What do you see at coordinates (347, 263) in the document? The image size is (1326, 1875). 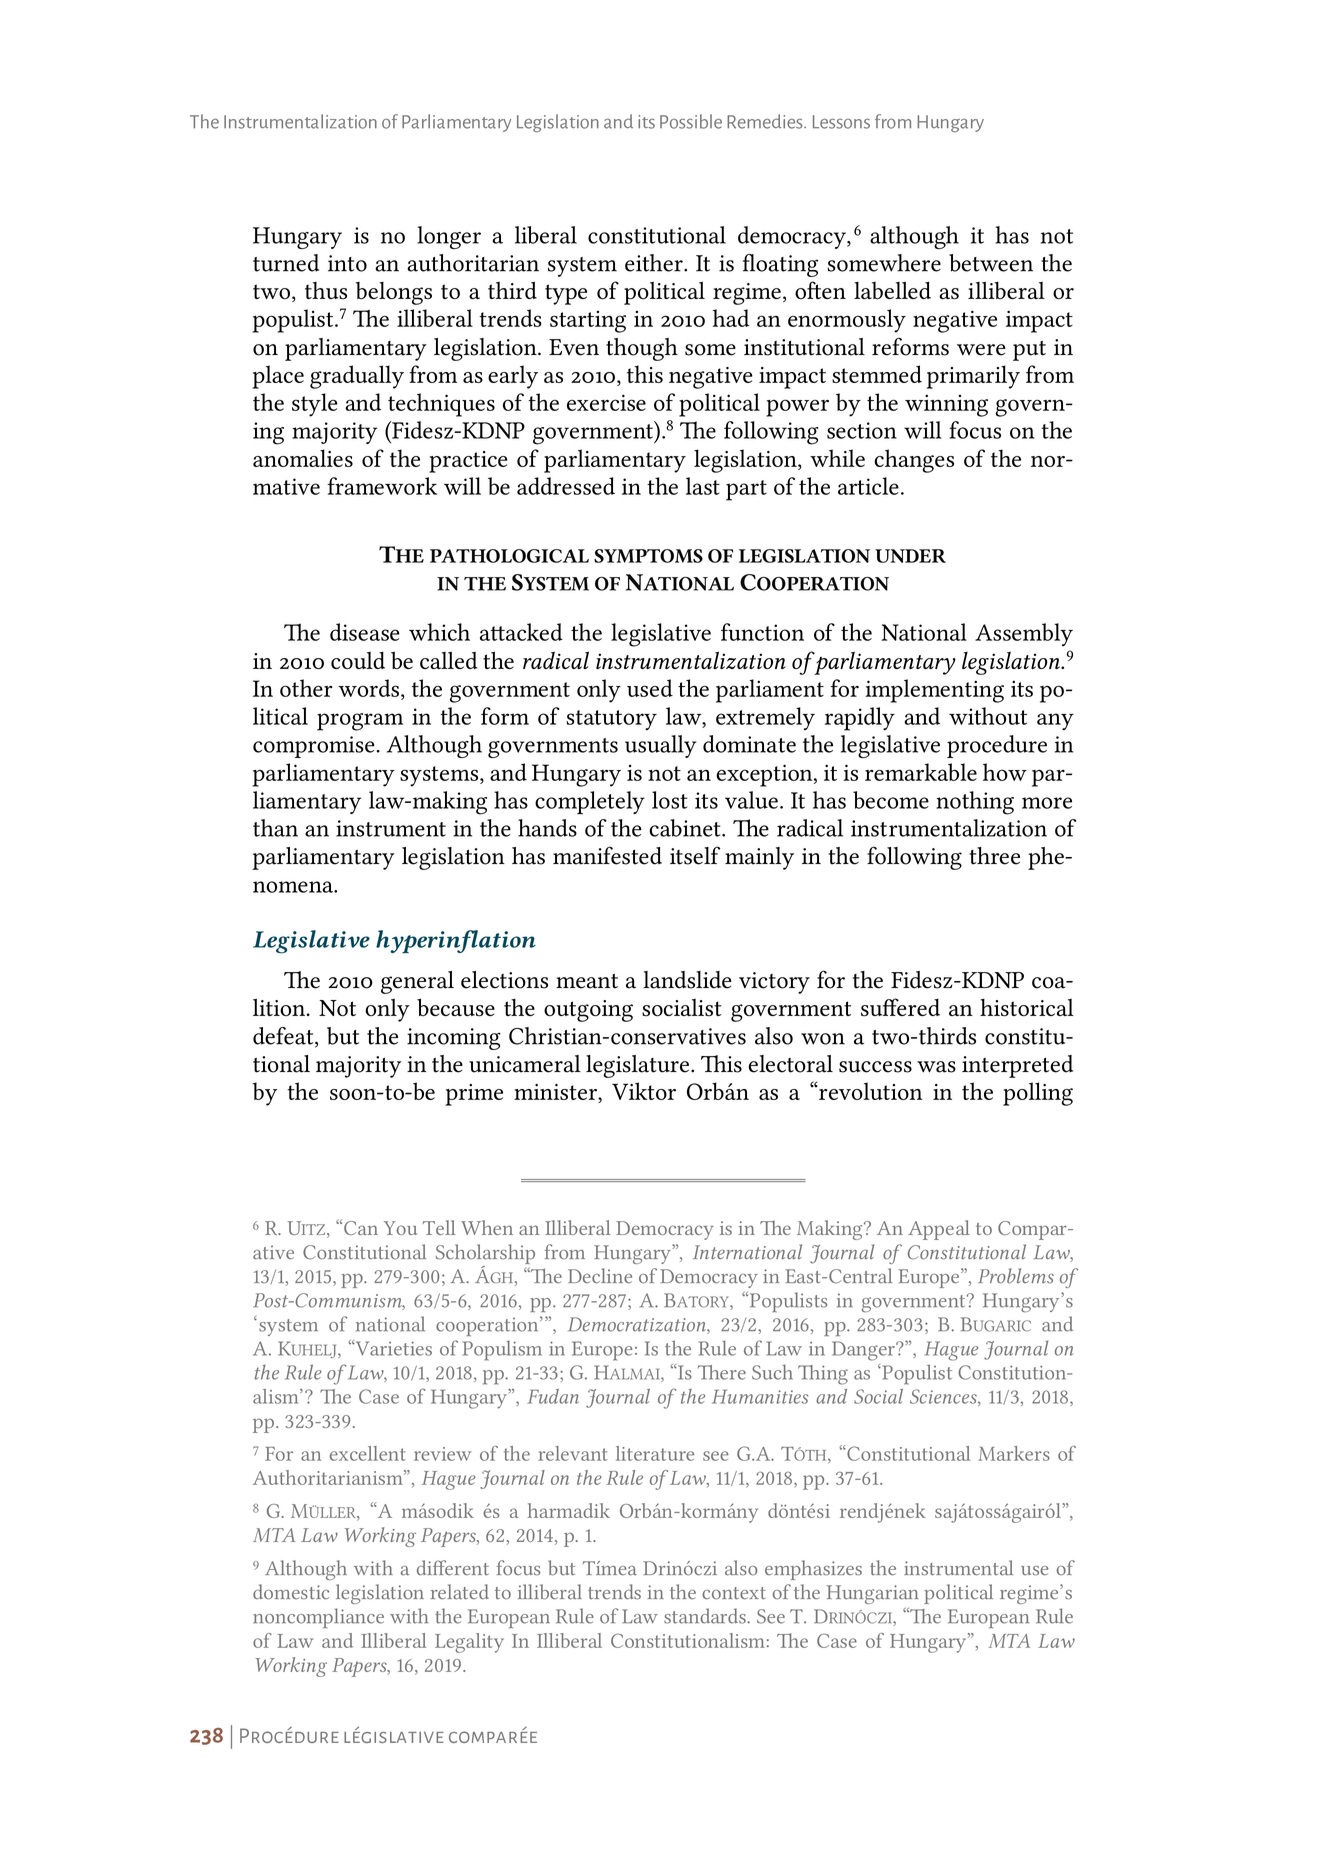 I see `into` at bounding box center [347, 263].
